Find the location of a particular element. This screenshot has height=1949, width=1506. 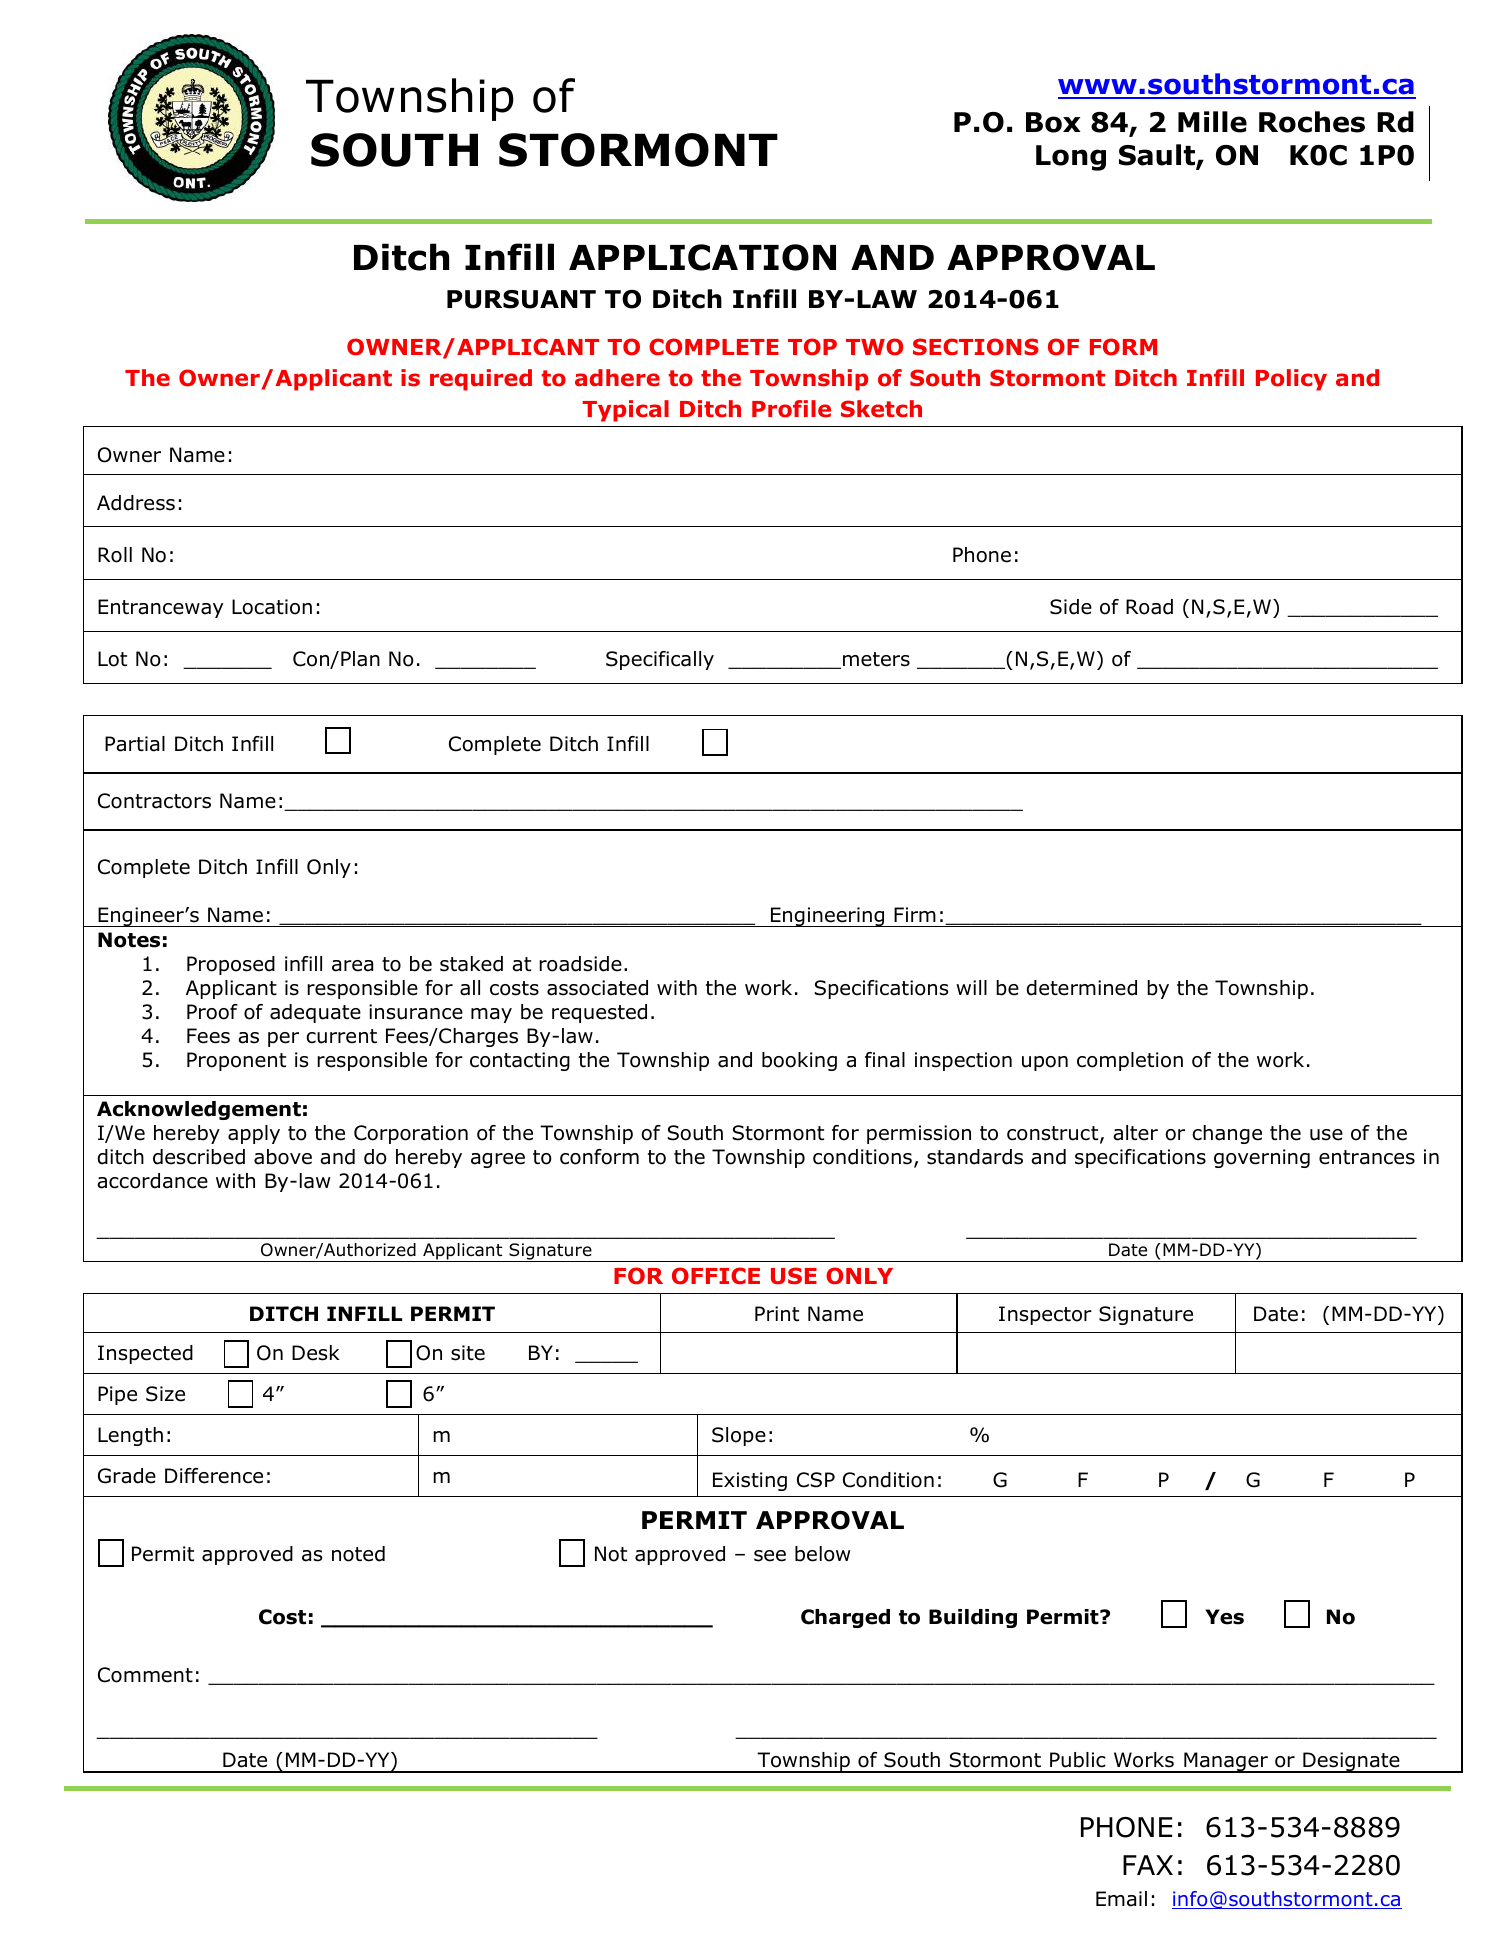

Inspector is located at coordinates (1045, 1315).
